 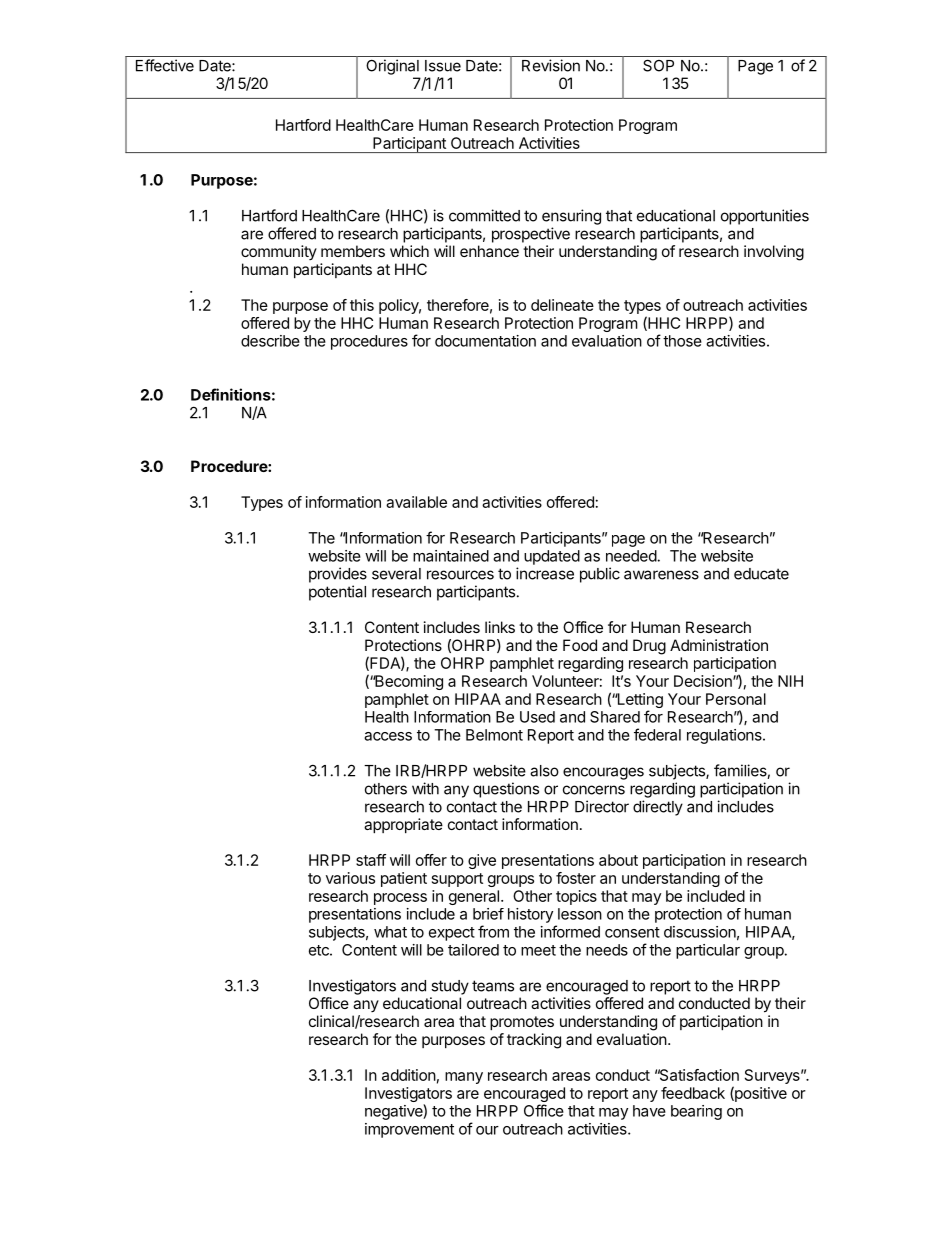 I want to click on educate, so click(x=761, y=574).
